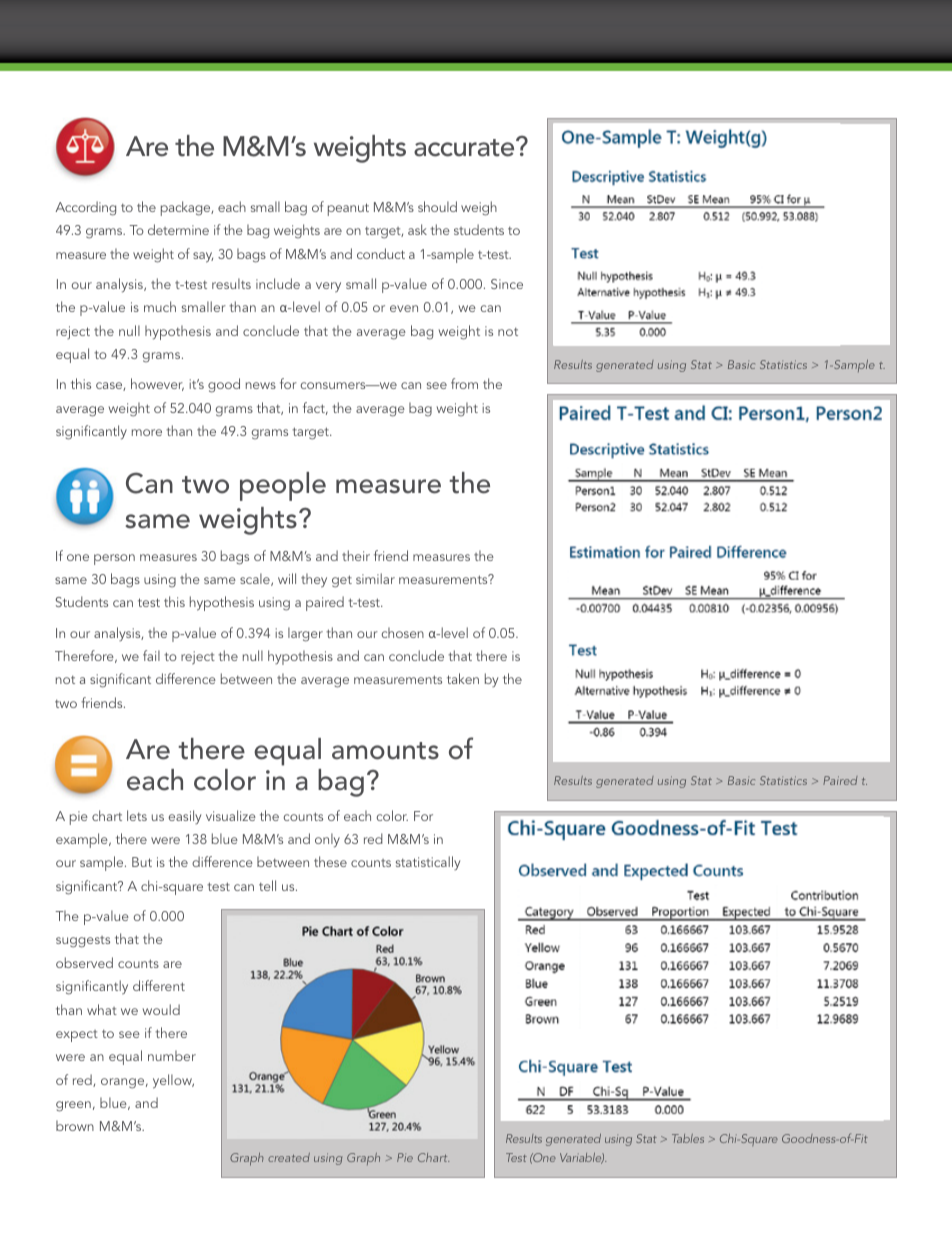  What do you see at coordinates (187, 208) in the page?
I see `package` at bounding box center [187, 208].
